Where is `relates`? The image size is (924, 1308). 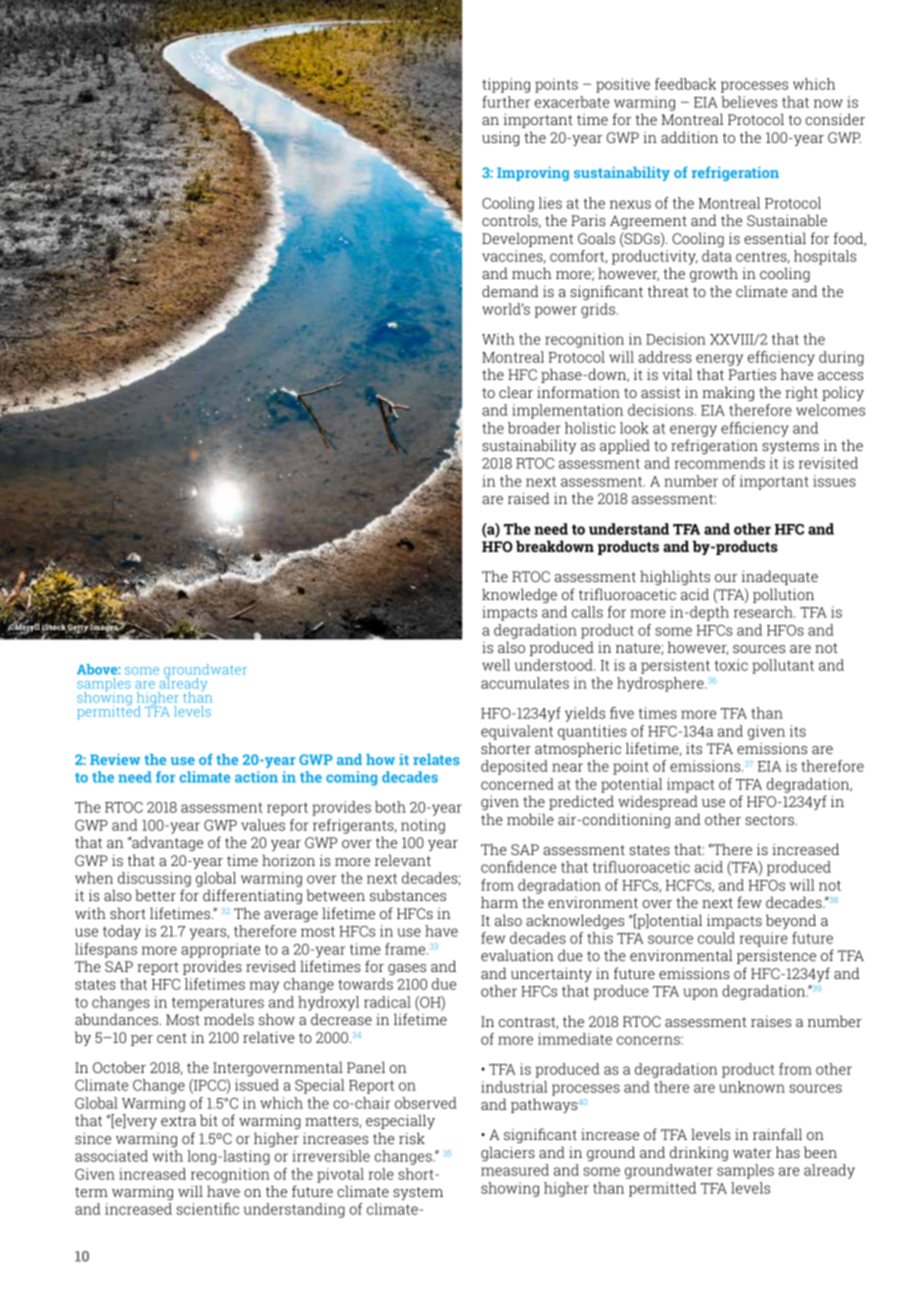 relates is located at coordinates (436, 759).
